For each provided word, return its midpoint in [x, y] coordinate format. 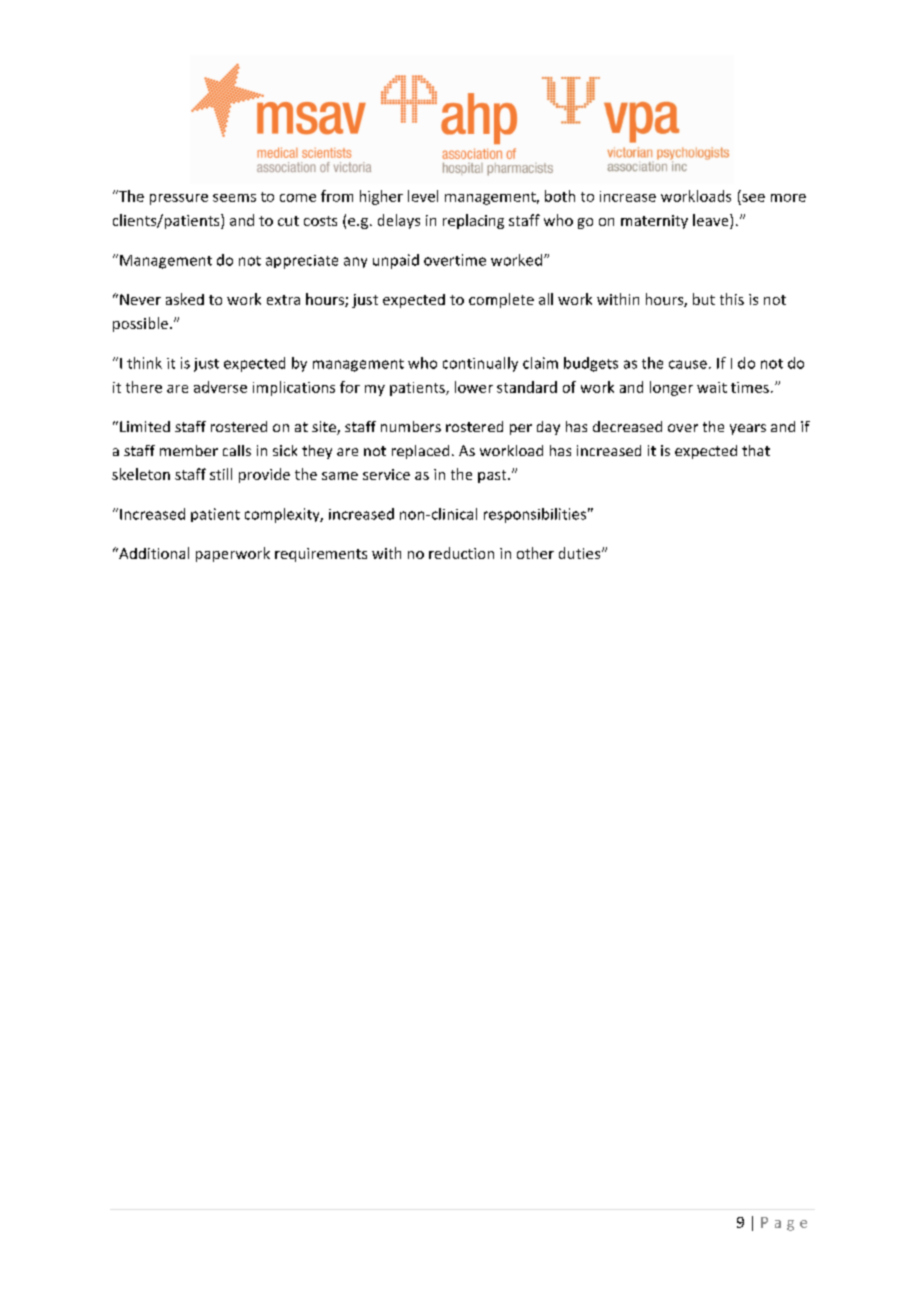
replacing [473, 221]
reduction [461, 553]
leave [712, 221]
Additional [153, 553]
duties [581, 553]
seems [234, 198]
